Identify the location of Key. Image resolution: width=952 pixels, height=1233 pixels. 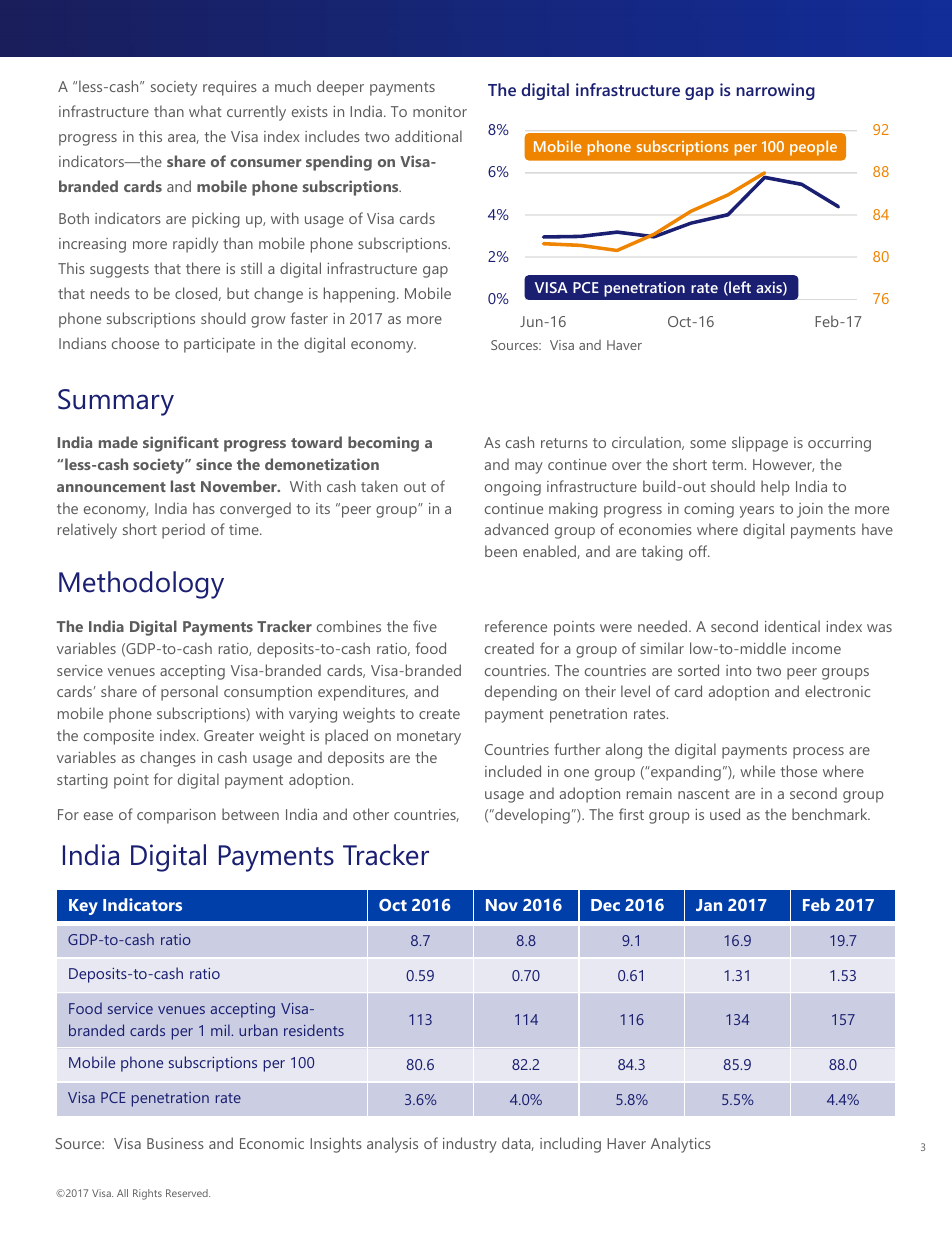
(83, 907).
